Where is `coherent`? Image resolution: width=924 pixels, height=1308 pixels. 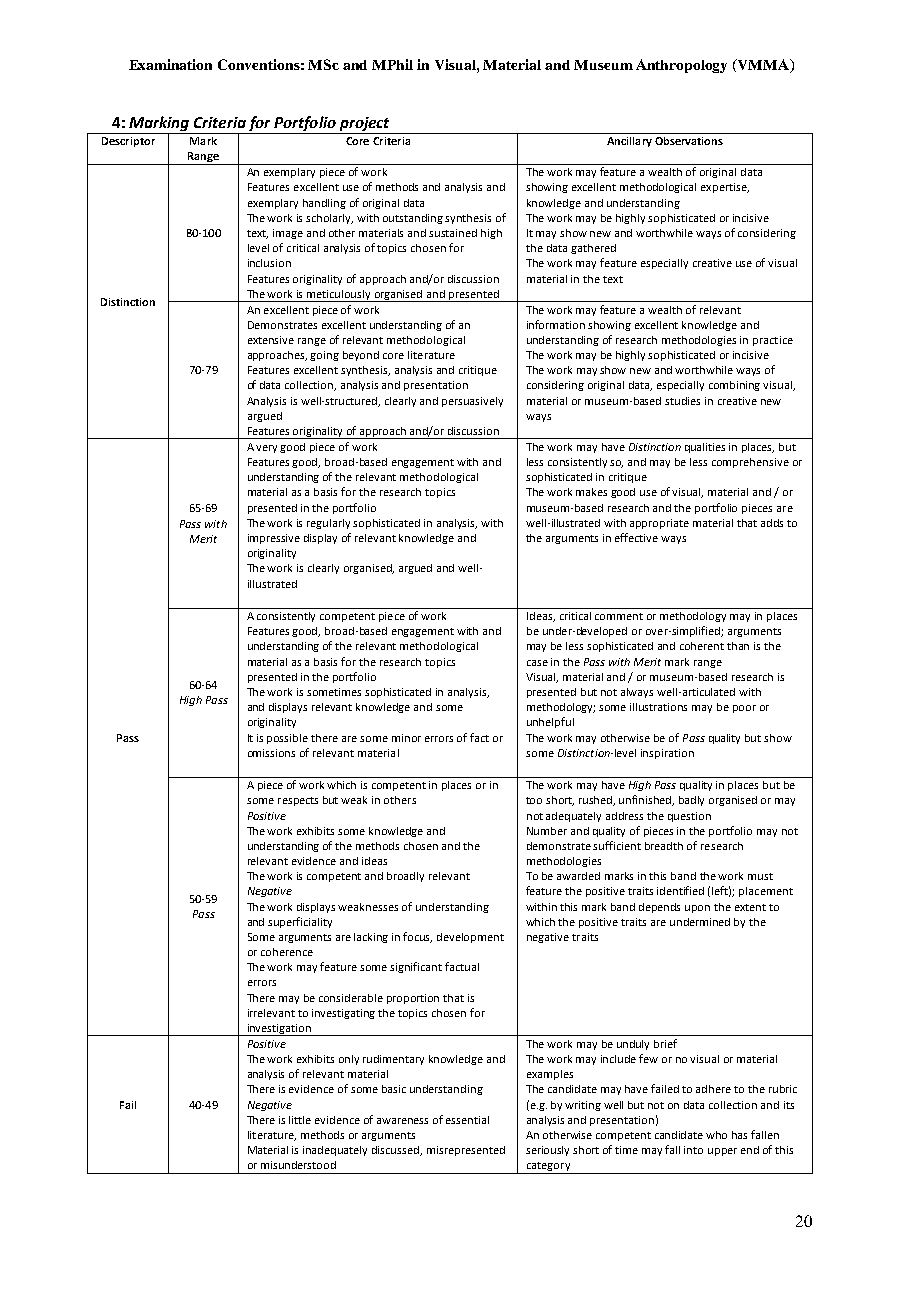
coherent is located at coordinates (702, 646).
